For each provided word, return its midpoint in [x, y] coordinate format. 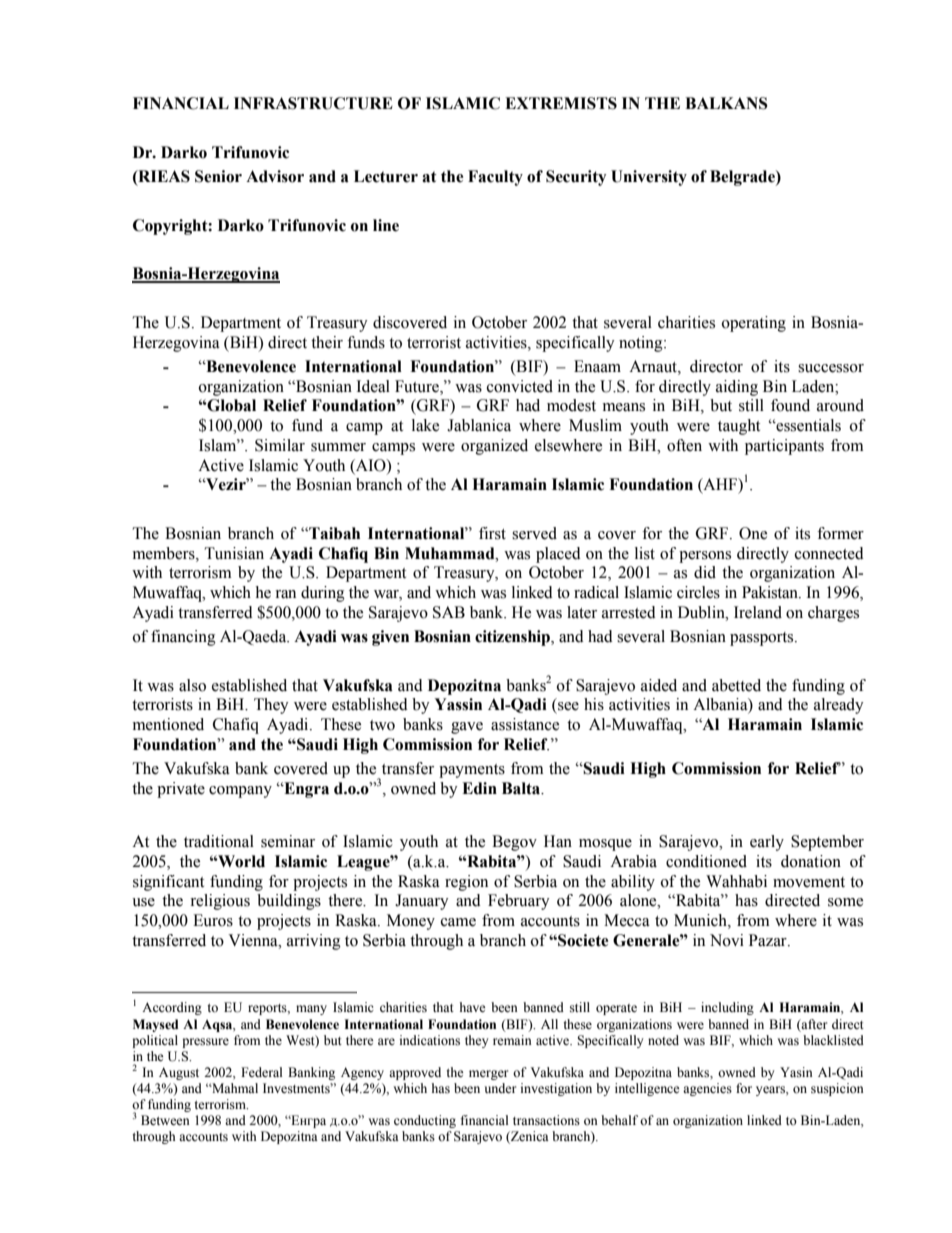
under [500, 1088]
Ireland [758, 612]
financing [183, 638]
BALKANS [726, 103]
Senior [218, 176]
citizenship [513, 638]
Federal [262, 1072]
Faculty [495, 178]
